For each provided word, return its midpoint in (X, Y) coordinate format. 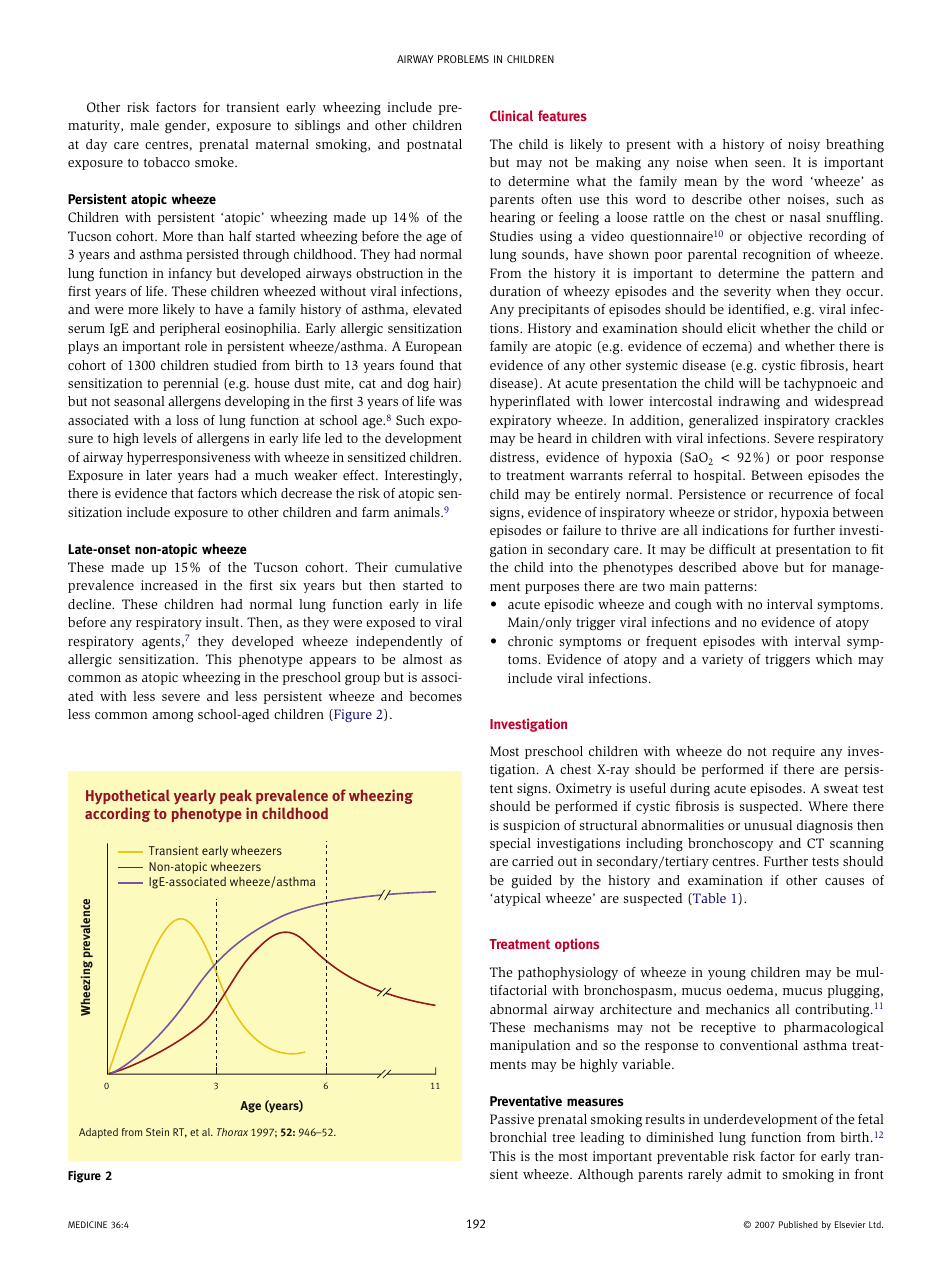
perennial (191, 384)
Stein (157, 1132)
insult (224, 622)
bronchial (518, 1137)
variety (722, 660)
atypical (517, 899)
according (117, 814)
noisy (804, 145)
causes (844, 881)
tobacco (167, 162)
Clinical (511, 115)
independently (399, 642)
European (434, 347)
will (750, 383)
